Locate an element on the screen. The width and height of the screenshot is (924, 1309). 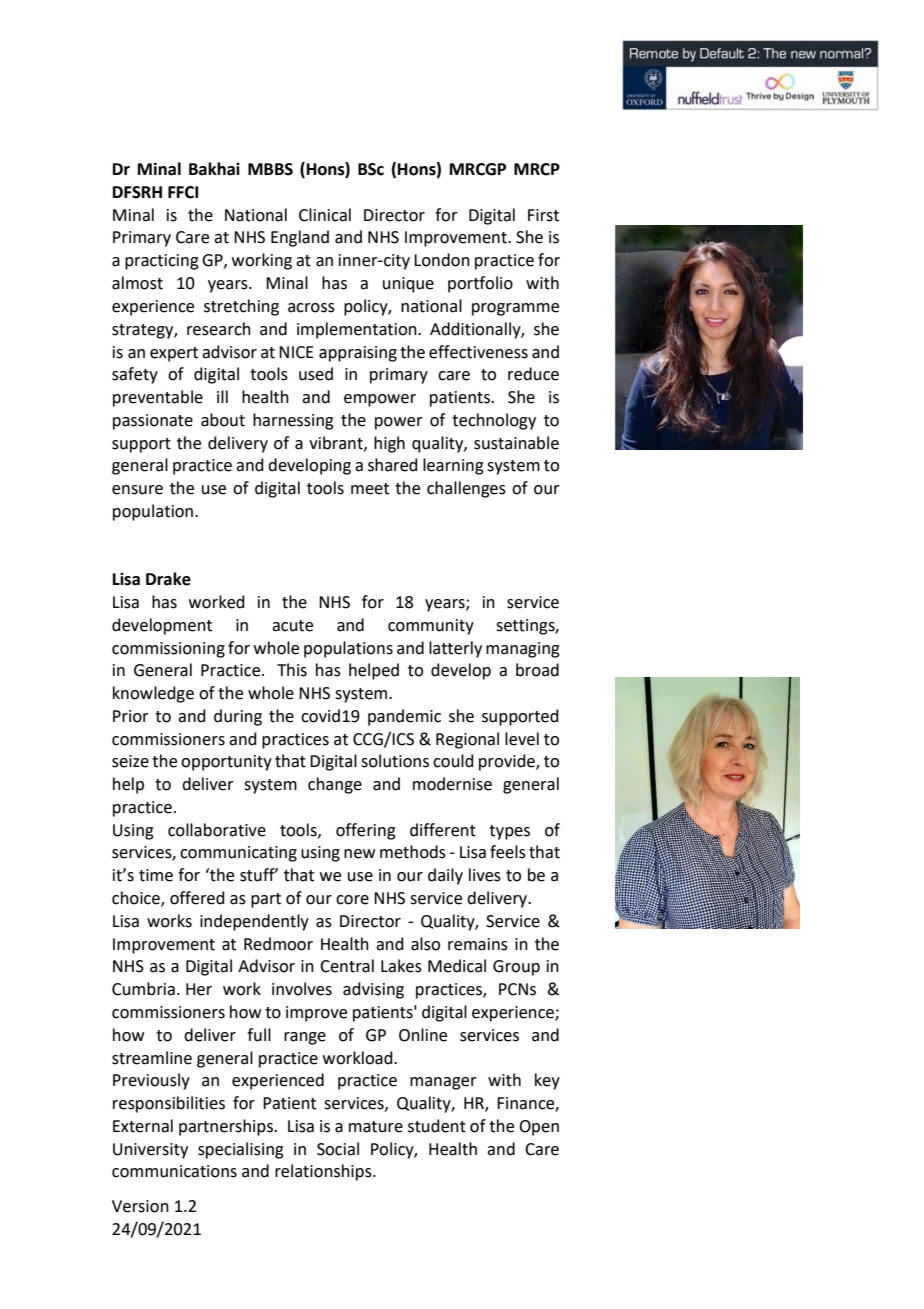
First is located at coordinates (543, 215).
